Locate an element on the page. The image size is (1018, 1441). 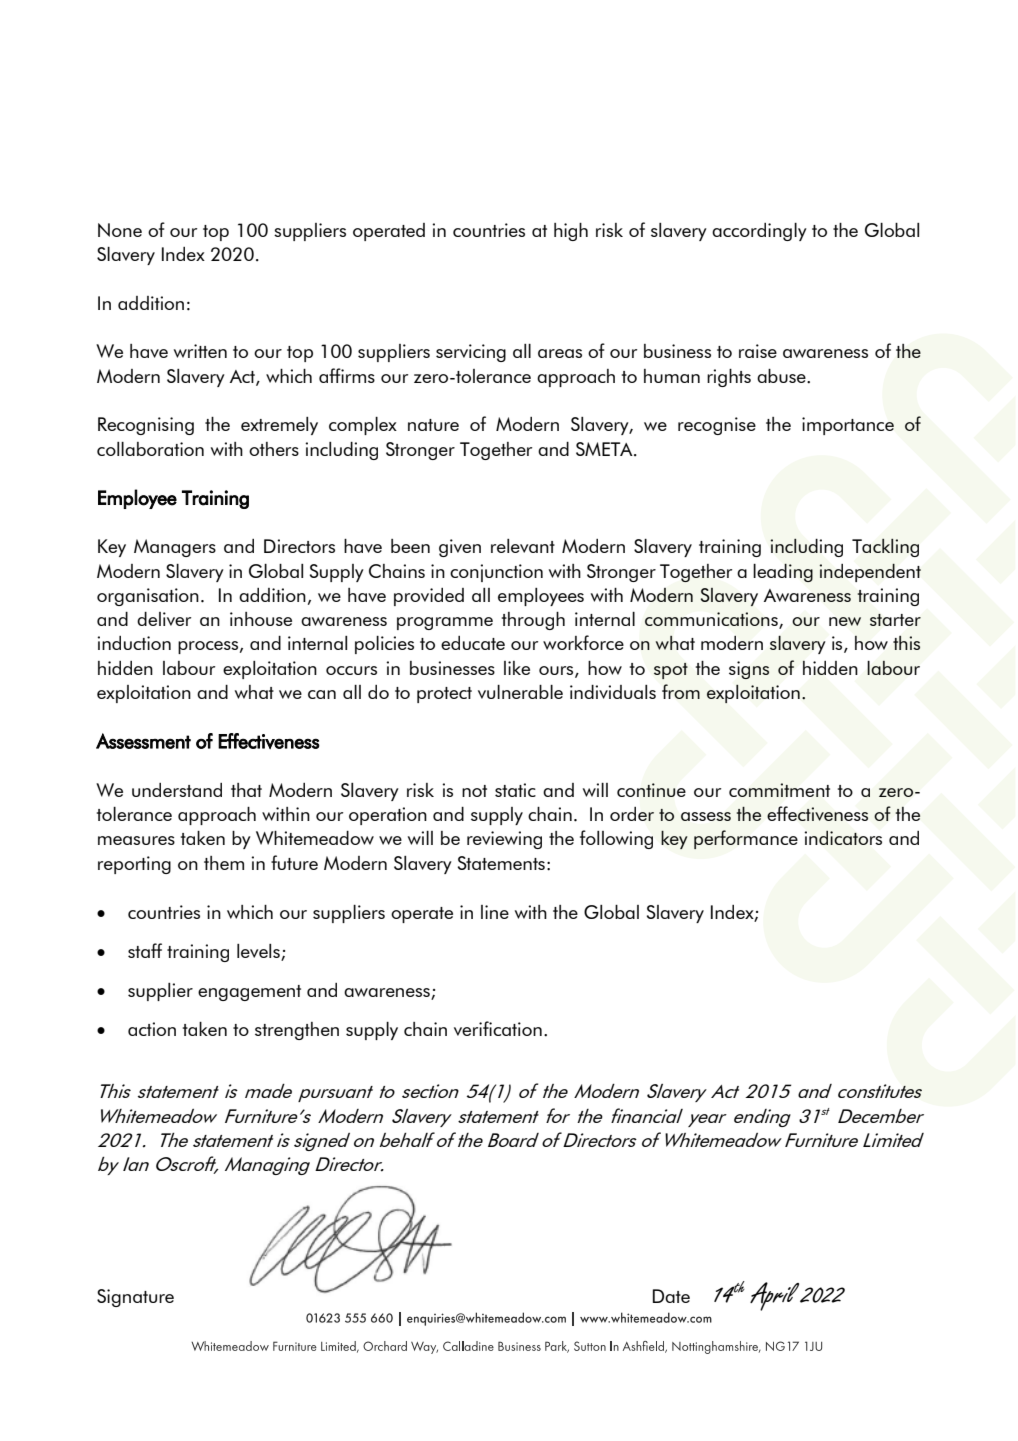
levels is located at coordinates (259, 952).
